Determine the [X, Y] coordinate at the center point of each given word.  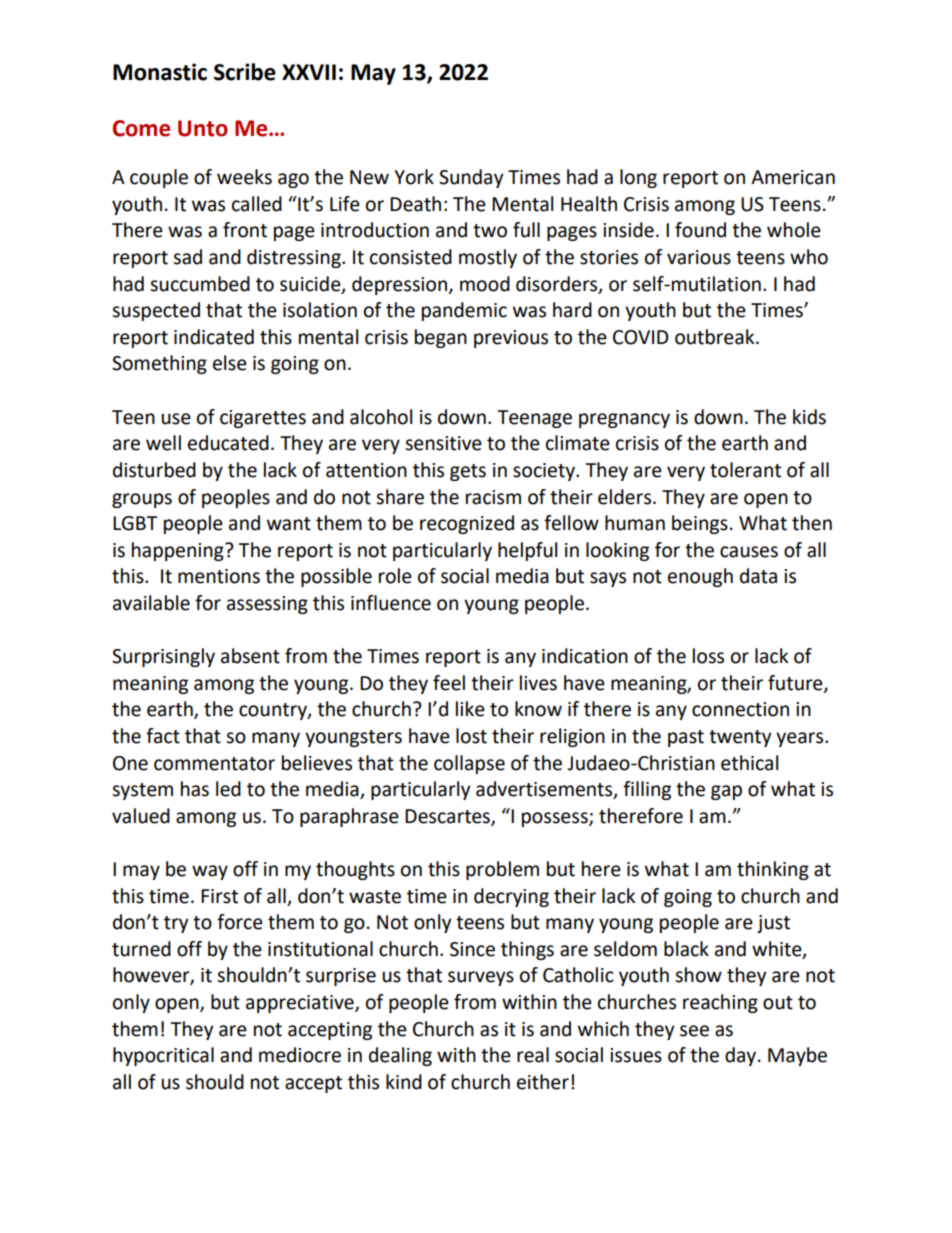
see [694, 1031]
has [195, 789]
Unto [203, 128]
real [533, 1055]
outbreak [716, 337]
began [441, 338]
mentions [219, 576]
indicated [214, 337]
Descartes [448, 817]
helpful [527, 551]
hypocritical [163, 1056]
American [793, 177]
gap [726, 792]
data [758, 576]
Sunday [471, 178]
